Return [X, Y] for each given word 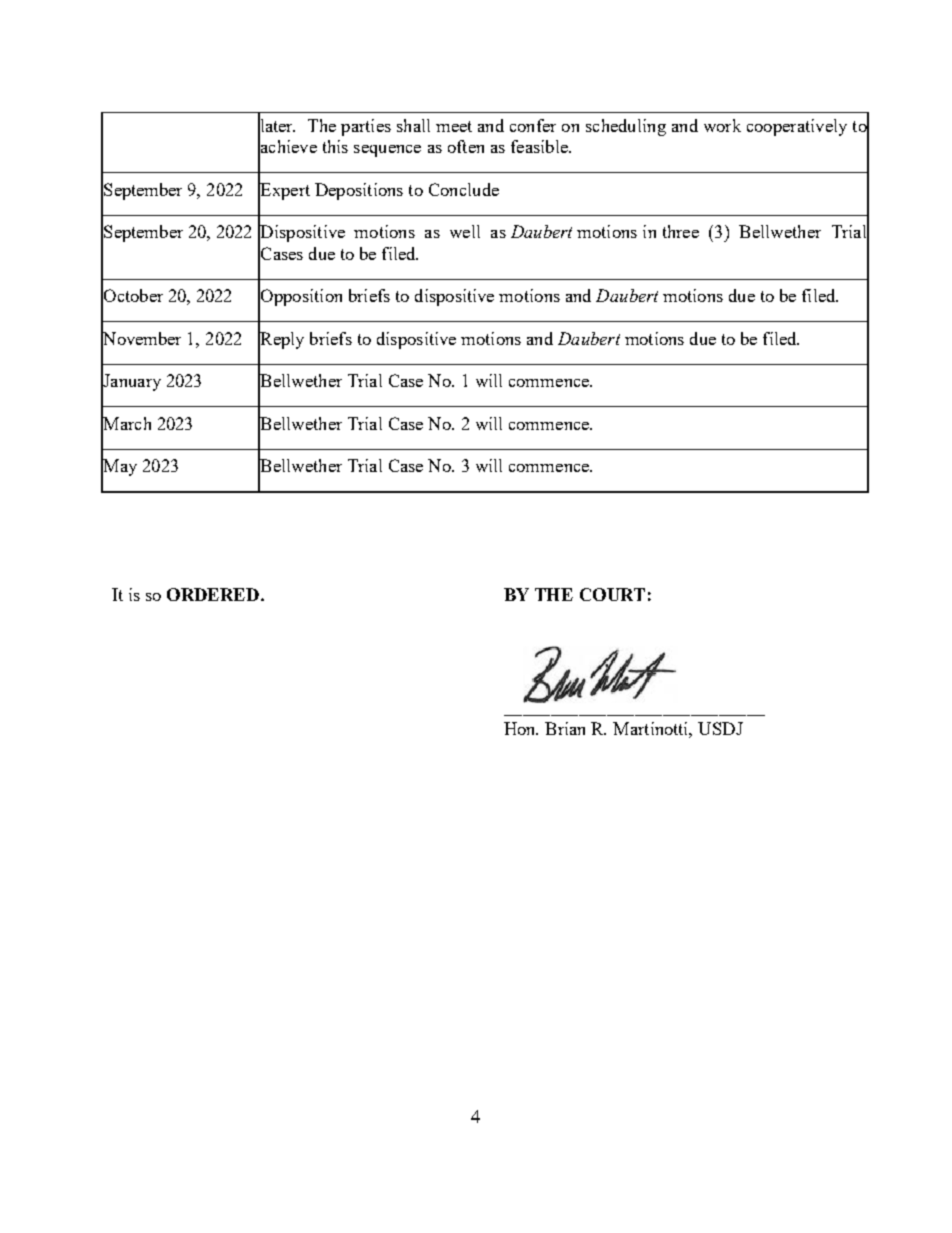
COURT [612, 594]
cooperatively [797, 127]
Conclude [464, 189]
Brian [565, 728]
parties [366, 127]
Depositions [359, 191]
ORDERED [213, 594]
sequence [387, 151]
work [722, 125]
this [335, 146]
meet [454, 126]
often [466, 146]
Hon [521, 728]
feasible [540, 146]
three [681, 231]
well [465, 231]
